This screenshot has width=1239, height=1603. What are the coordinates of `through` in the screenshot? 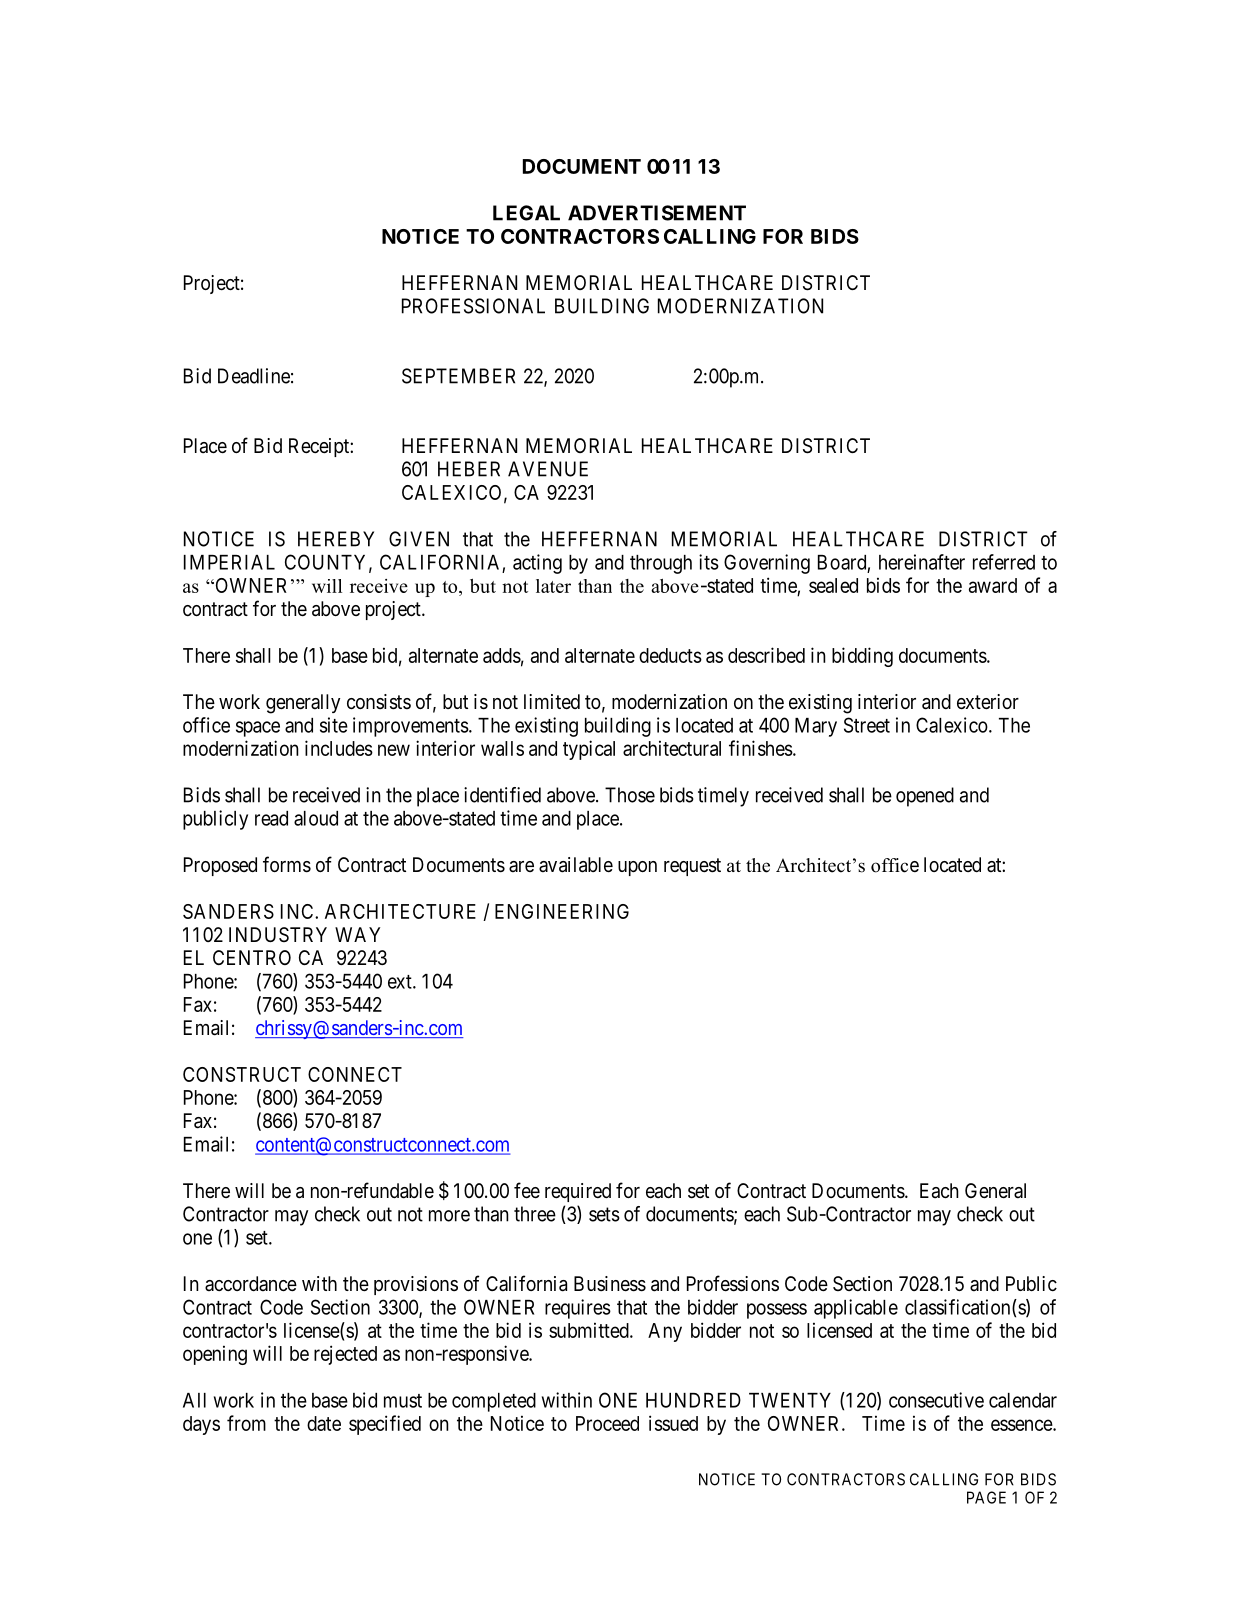 It's located at (661, 564).
